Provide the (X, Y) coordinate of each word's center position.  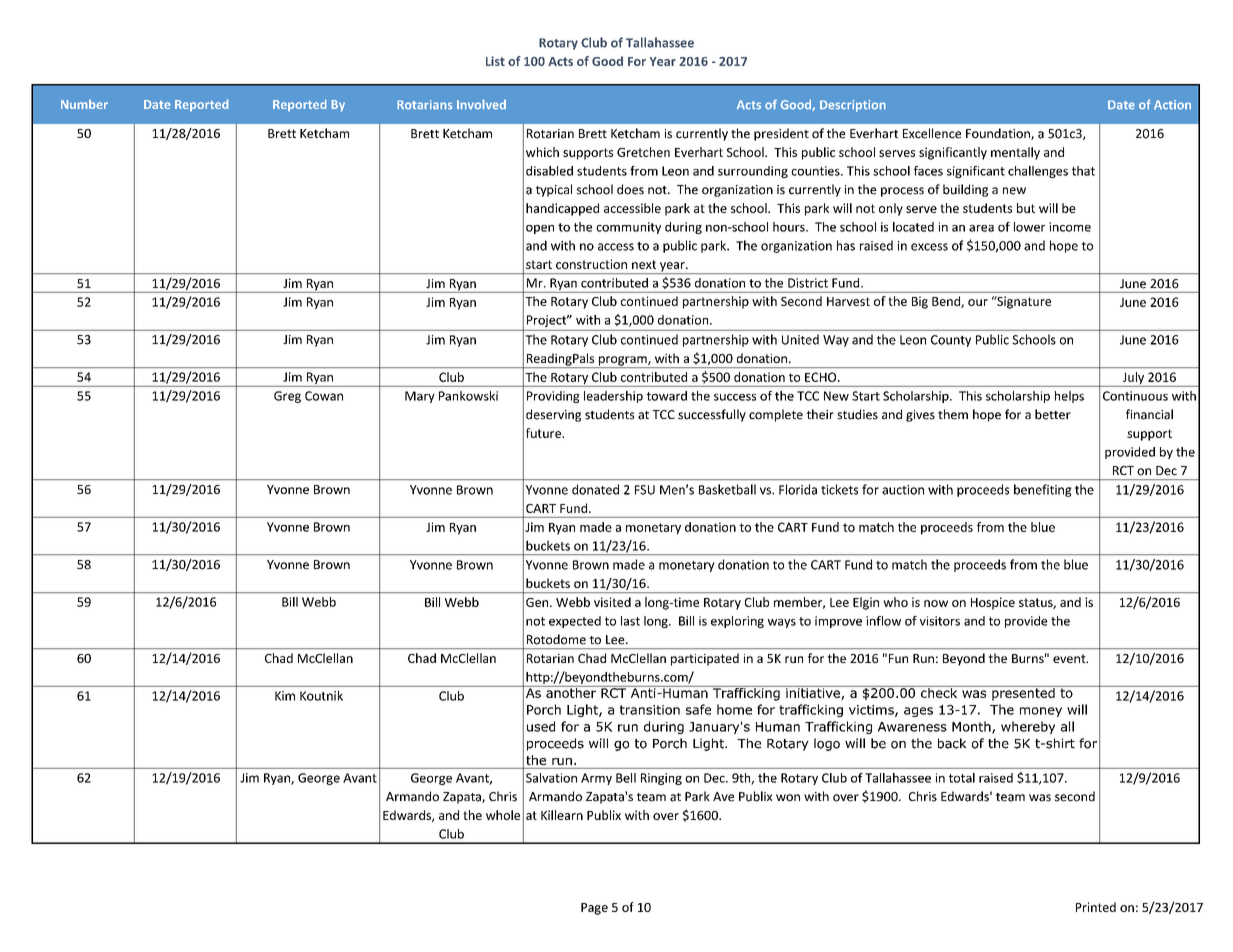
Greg (287, 397)
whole (503, 815)
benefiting (1043, 490)
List (495, 61)
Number (84, 104)
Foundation (999, 134)
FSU (645, 490)
